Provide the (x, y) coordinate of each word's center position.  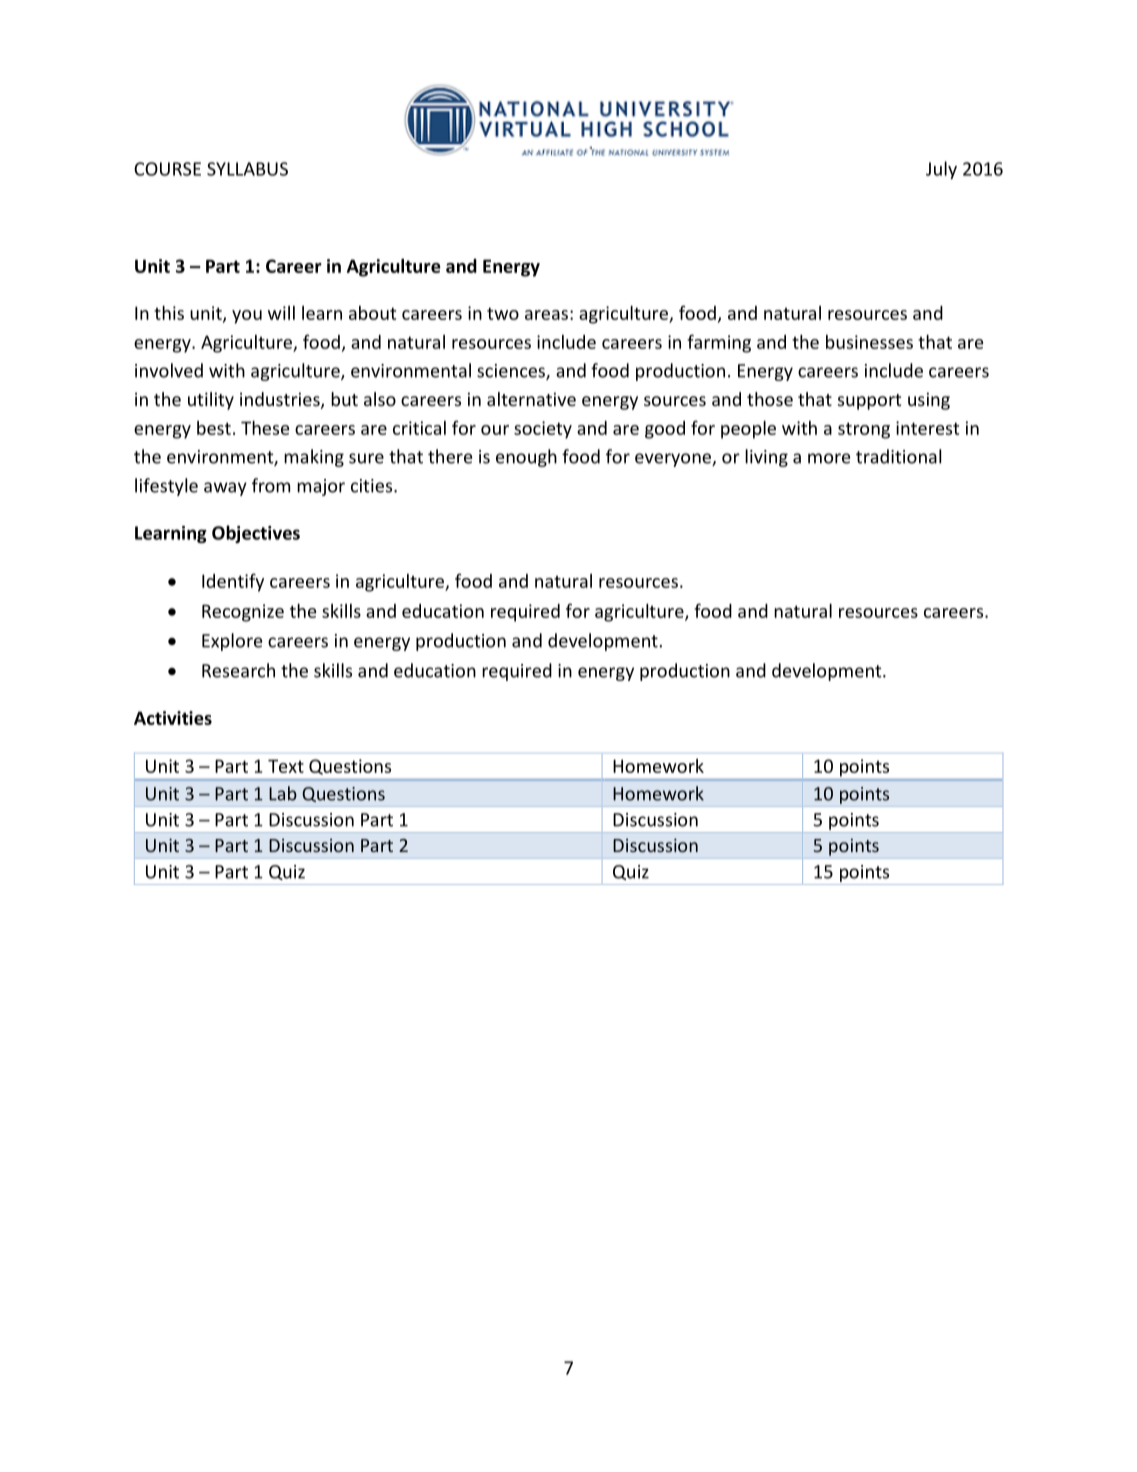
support (869, 402)
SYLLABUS (247, 169)
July (941, 170)
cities (373, 486)
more (829, 458)
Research (238, 670)
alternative (531, 399)
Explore (232, 642)
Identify (233, 582)
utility (211, 401)
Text (286, 766)
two (503, 313)
